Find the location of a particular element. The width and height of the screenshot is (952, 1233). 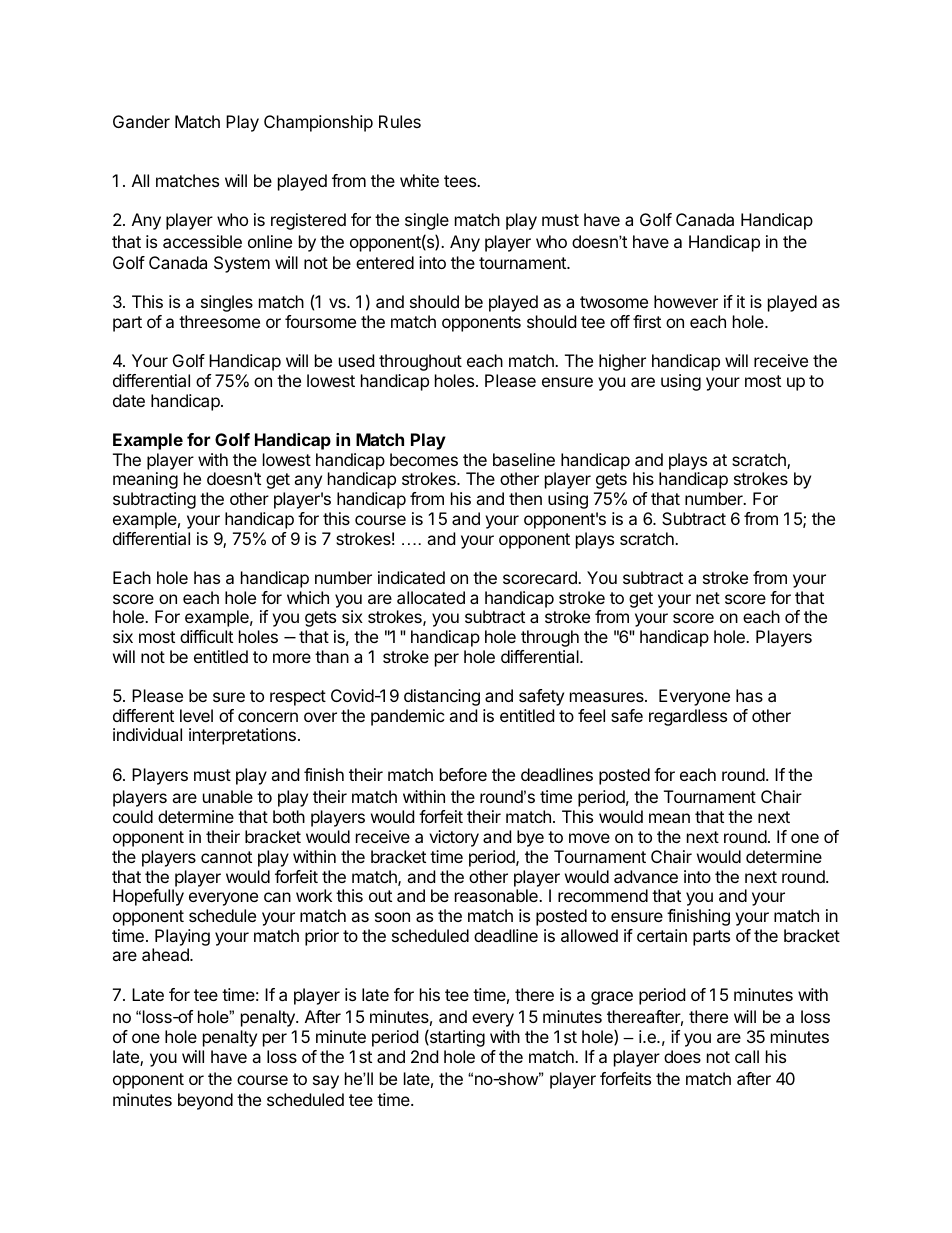

date is located at coordinates (129, 400).
